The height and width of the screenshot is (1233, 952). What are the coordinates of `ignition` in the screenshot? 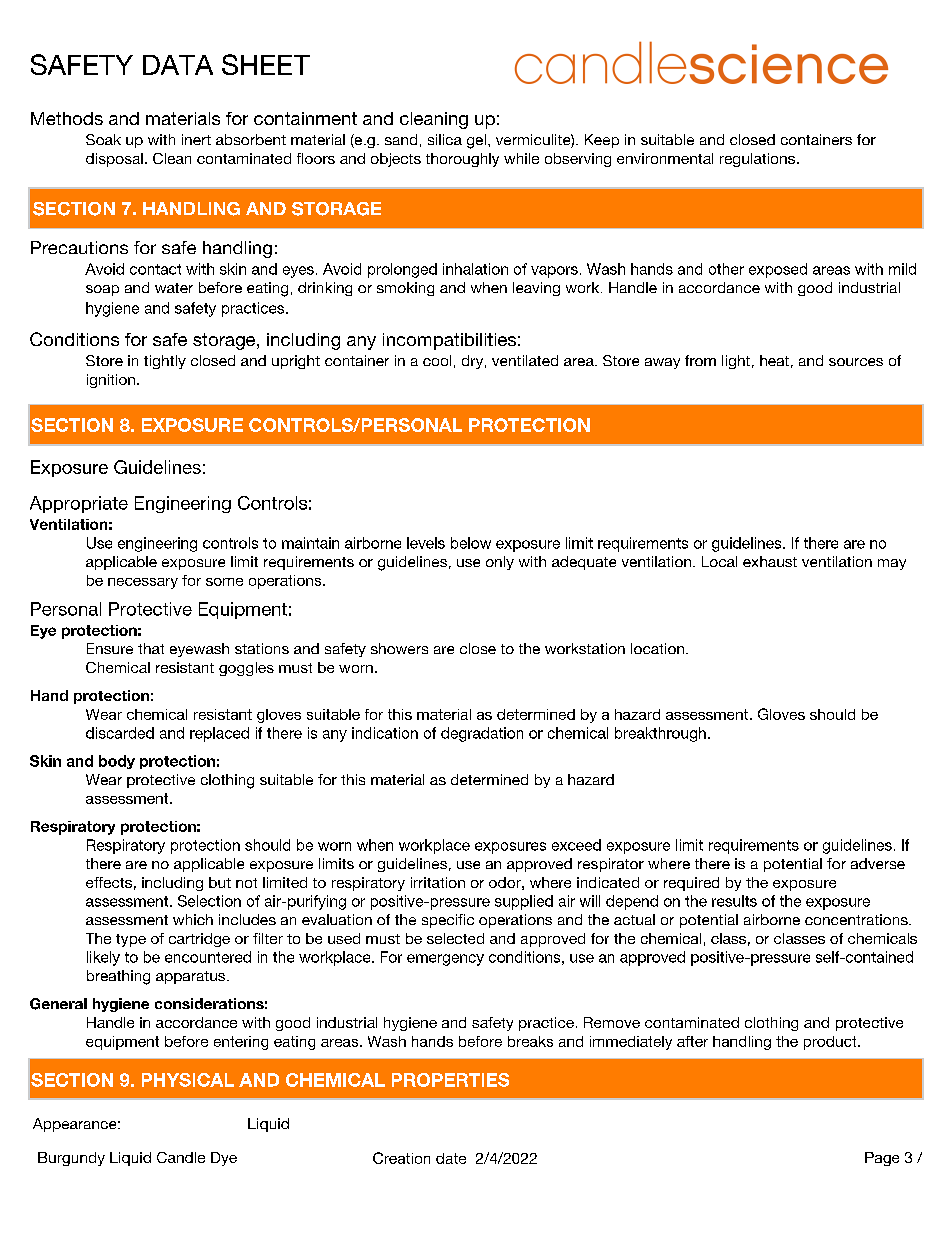 It's located at (111, 381).
